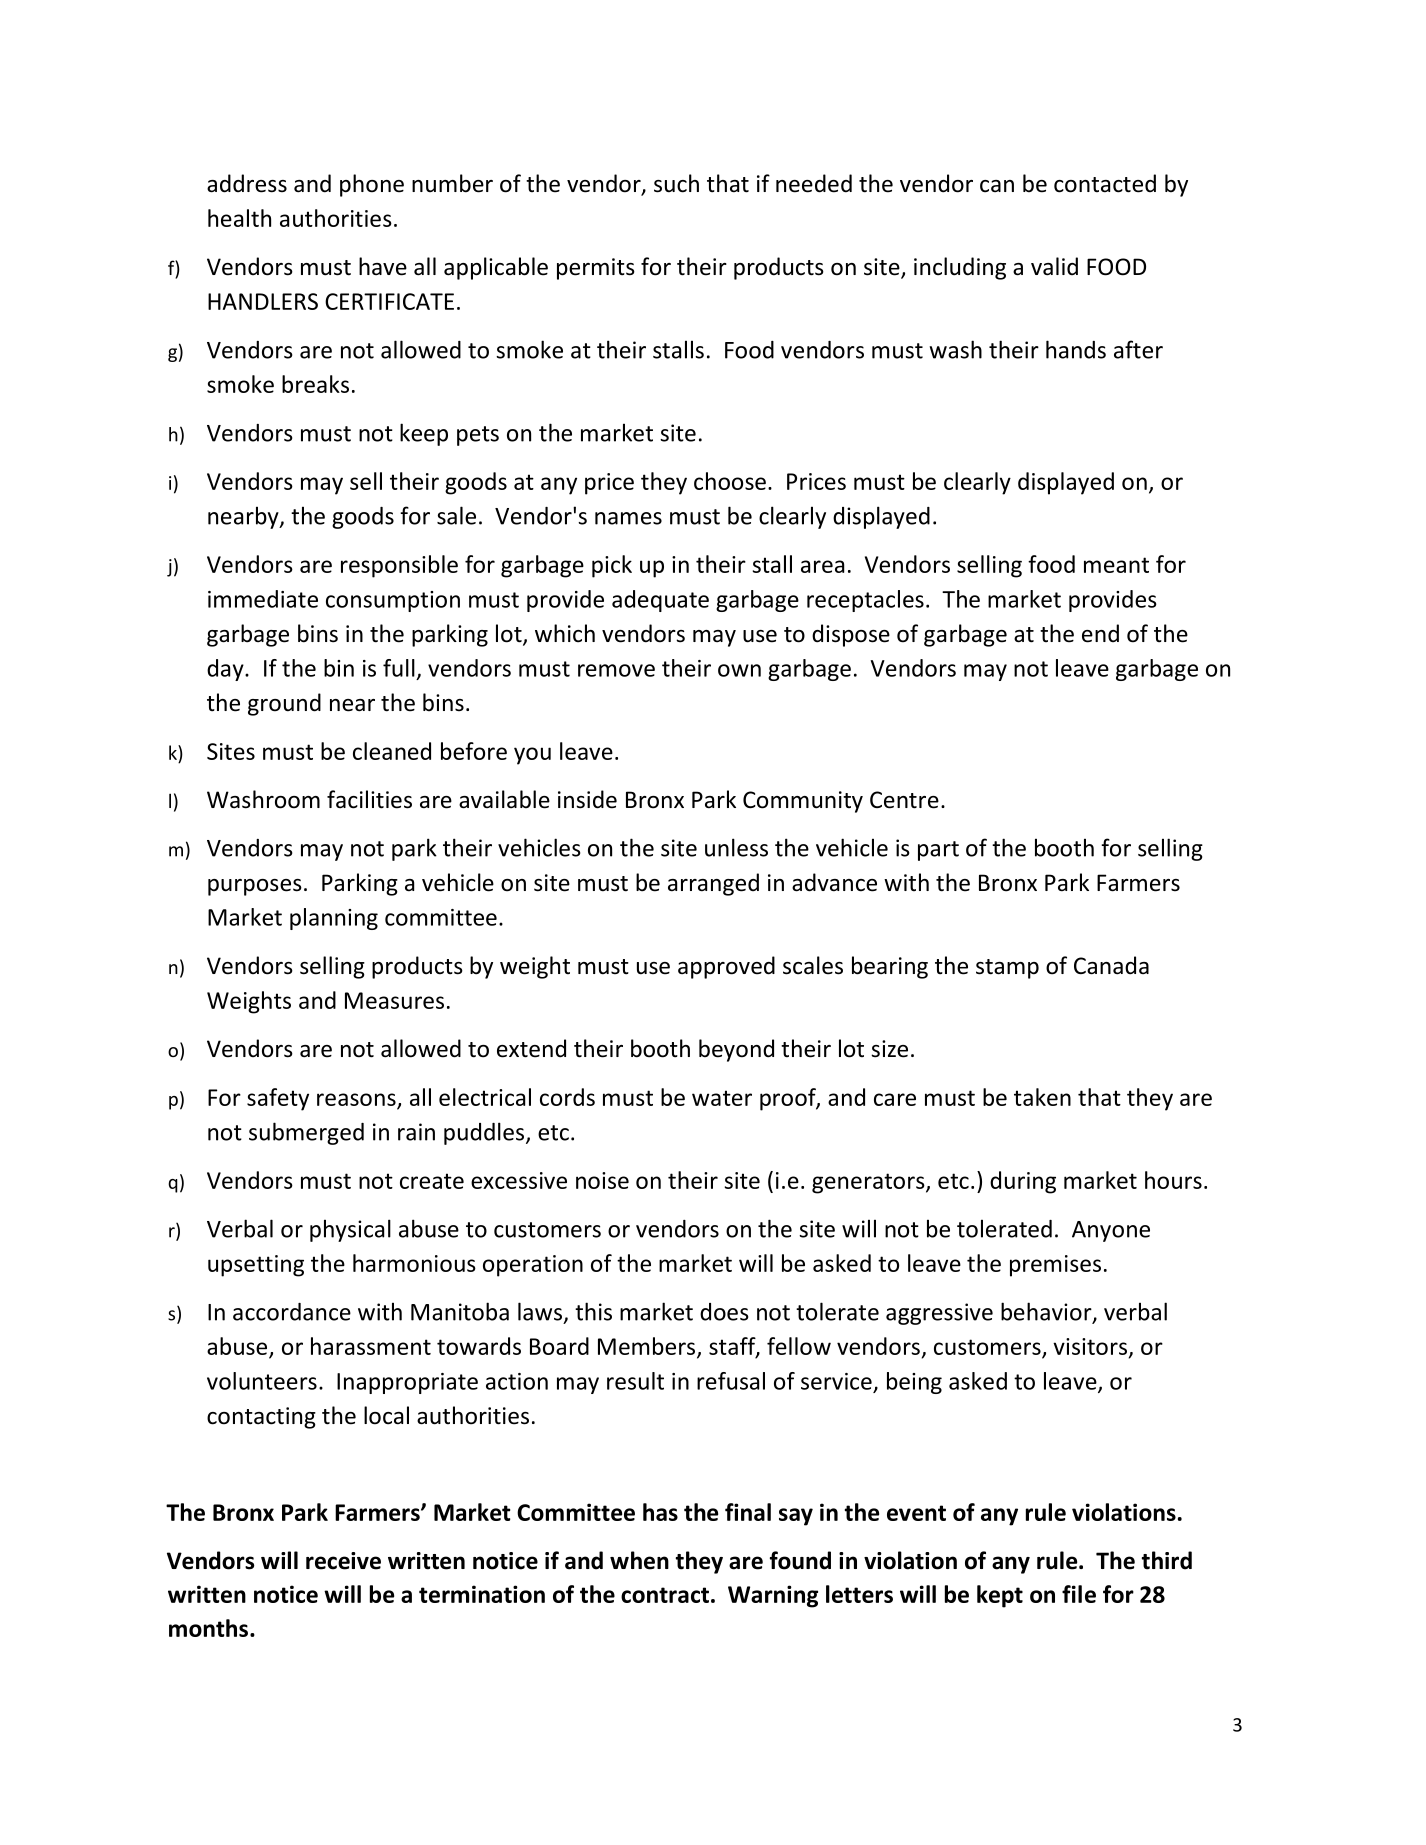 The width and height of the screenshot is (1426, 1845). What do you see at coordinates (676, 183) in the screenshot?
I see `such` at bounding box center [676, 183].
